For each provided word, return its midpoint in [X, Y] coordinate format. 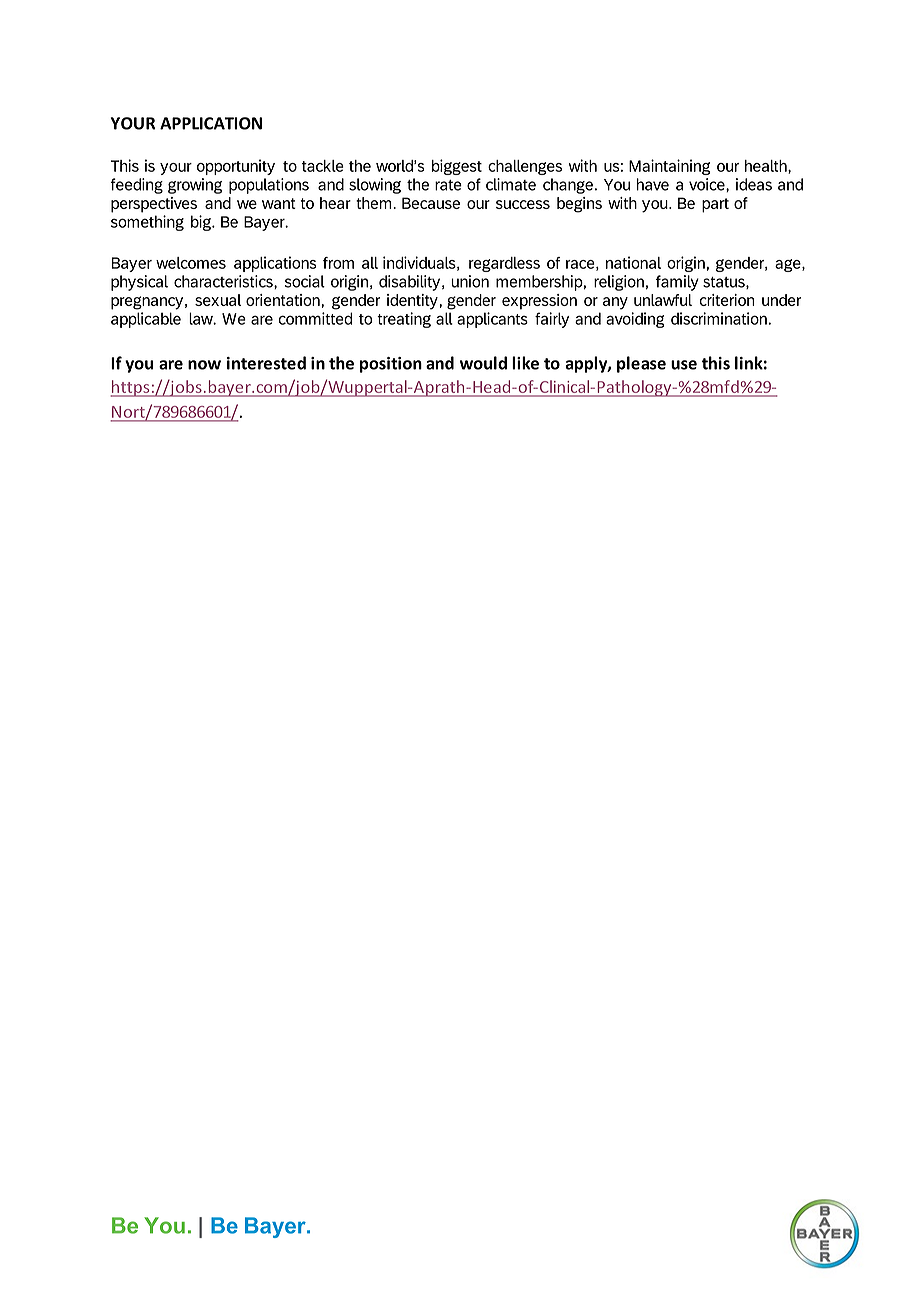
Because [431, 203]
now [204, 365]
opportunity [236, 167]
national [633, 262]
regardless [504, 264]
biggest [457, 167]
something [147, 223]
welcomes [191, 263]
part [715, 205]
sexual [218, 300]
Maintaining [669, 167]
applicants [492, 320]
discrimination [719, 318]
